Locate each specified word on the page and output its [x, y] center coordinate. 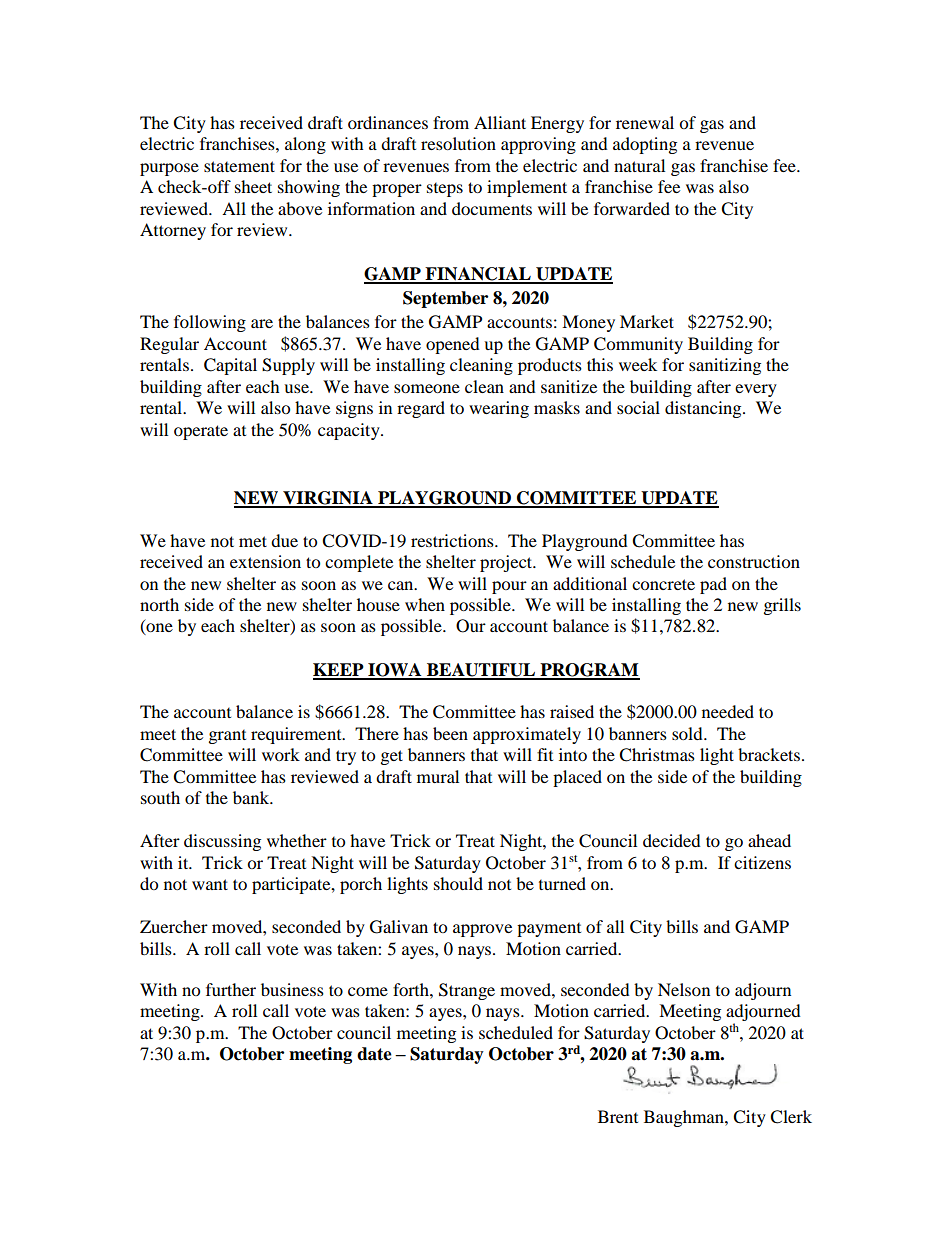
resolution [458, 143]
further [231, 989]
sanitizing [725, 366]
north [159, 604]
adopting [645, 145]
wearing [499, 409]
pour [509, 587]
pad [713, 585]
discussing [222, 842]
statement [239, 166]
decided [672, 840]
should [458, 883]
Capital [230, 366]
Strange [467, 991]
